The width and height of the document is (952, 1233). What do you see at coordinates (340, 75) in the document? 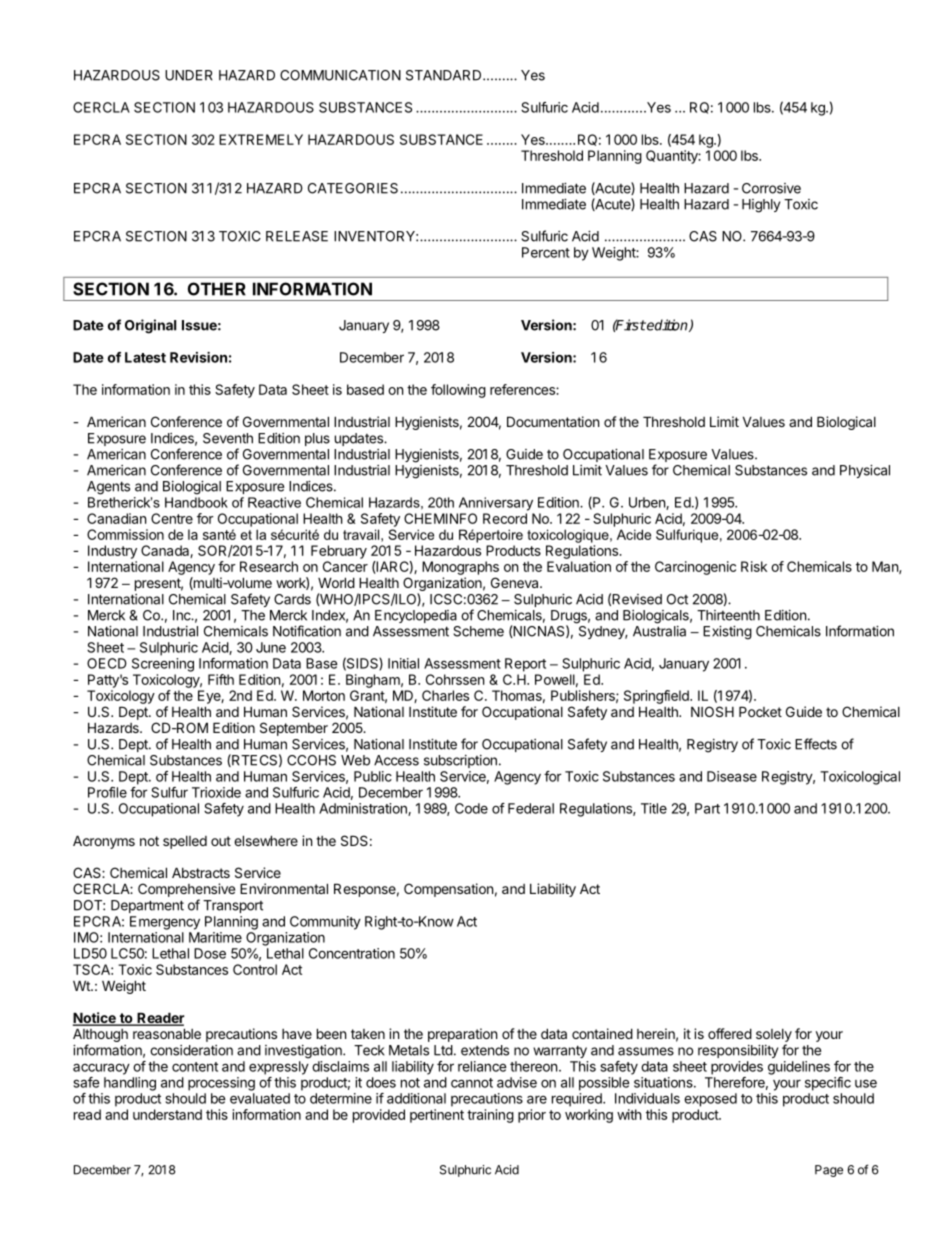
I see `COMMUNICATION` at bounding box center [340, 75].
